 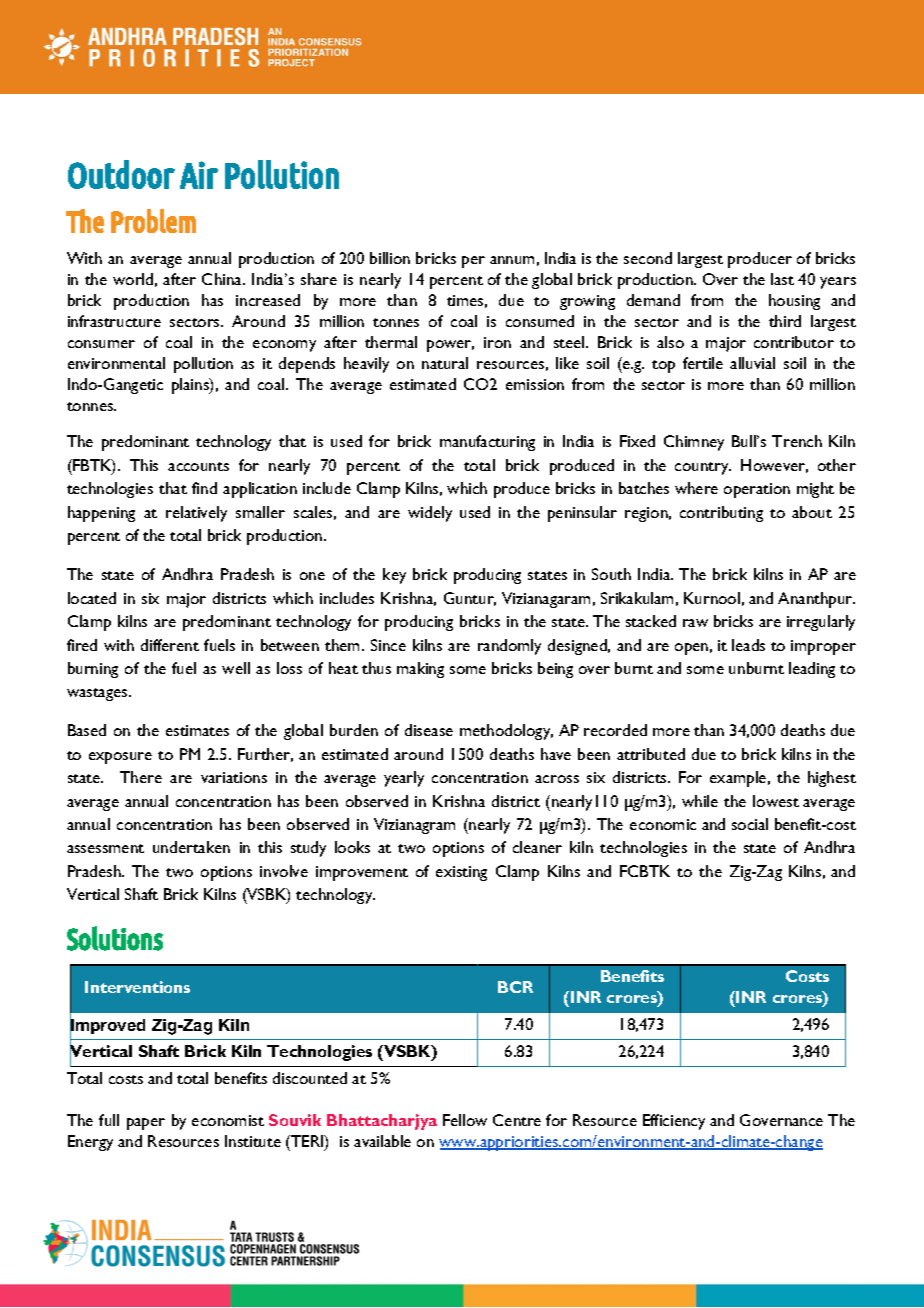 What do you see at coordinates (487, 443) in the page?
I see `manufacturing` at bounding box center [487, 443].
